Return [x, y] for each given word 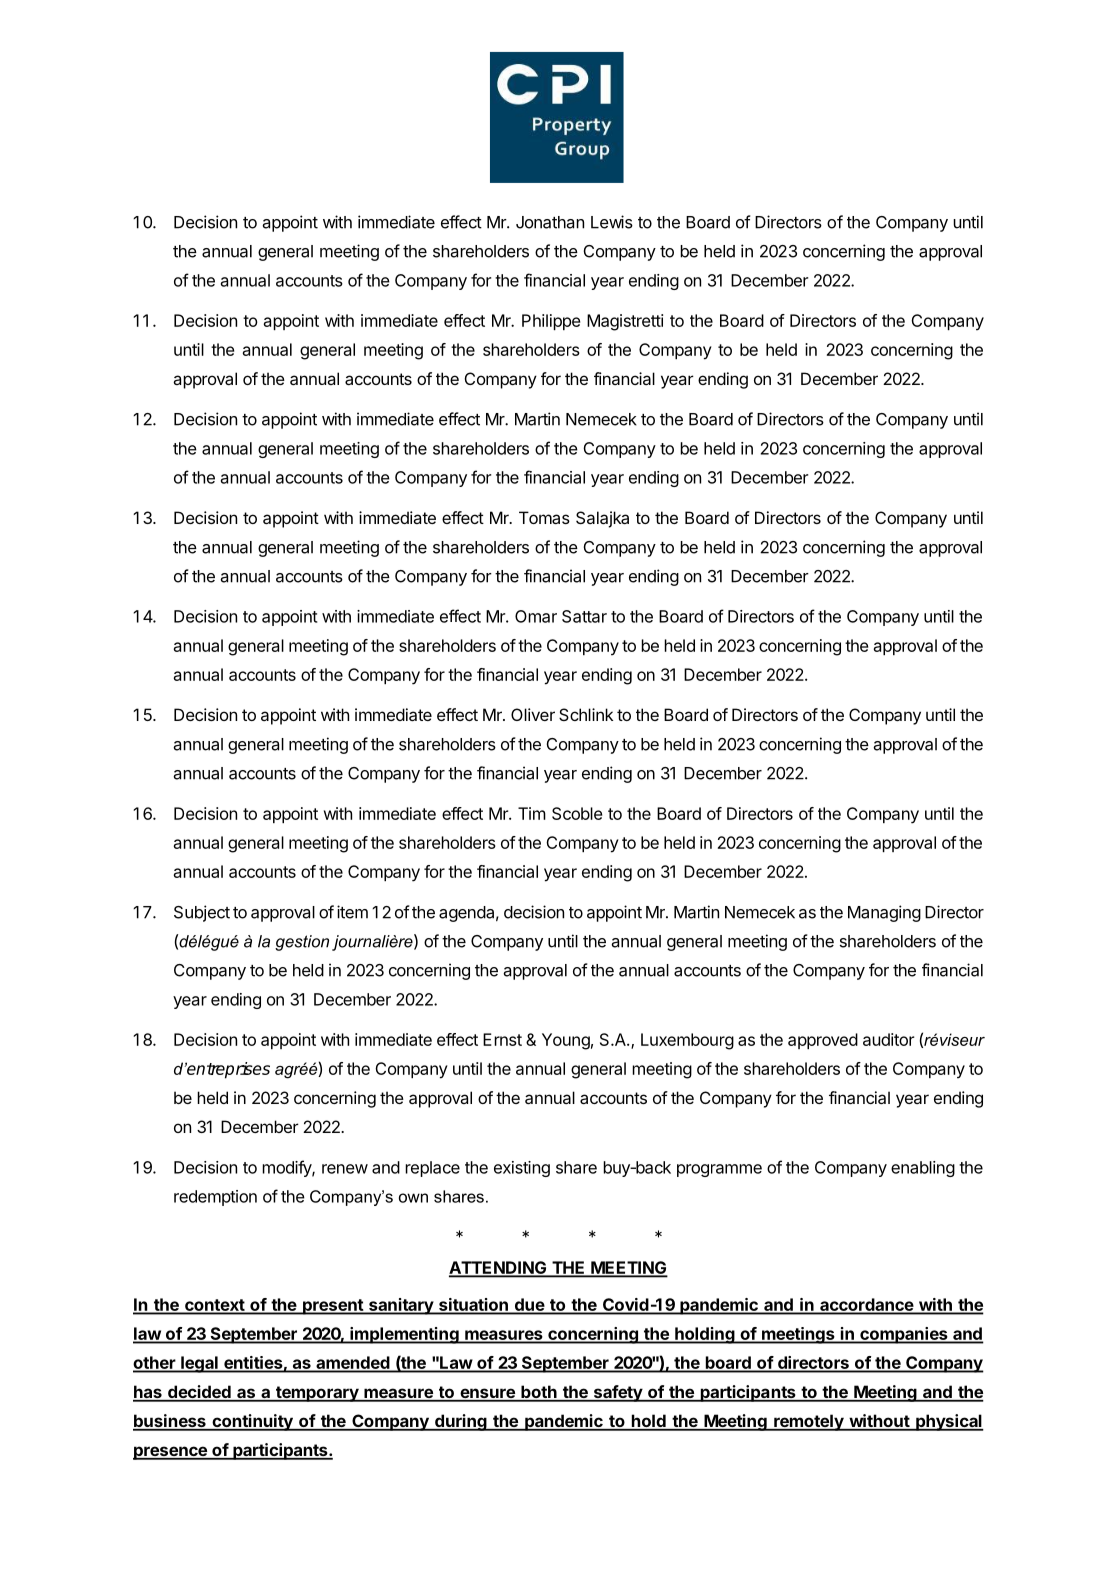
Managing [884, 913]
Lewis [612, 222]
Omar [536, 616]
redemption [215, 1198]
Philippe [551, 322]
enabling [923, 1169]
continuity [252, 1422]
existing [522, 1169]
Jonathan [550, 222]
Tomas [544, 517]
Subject [202, 913]
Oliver [533, 714]
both [539, 1393]
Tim [532, 813]
